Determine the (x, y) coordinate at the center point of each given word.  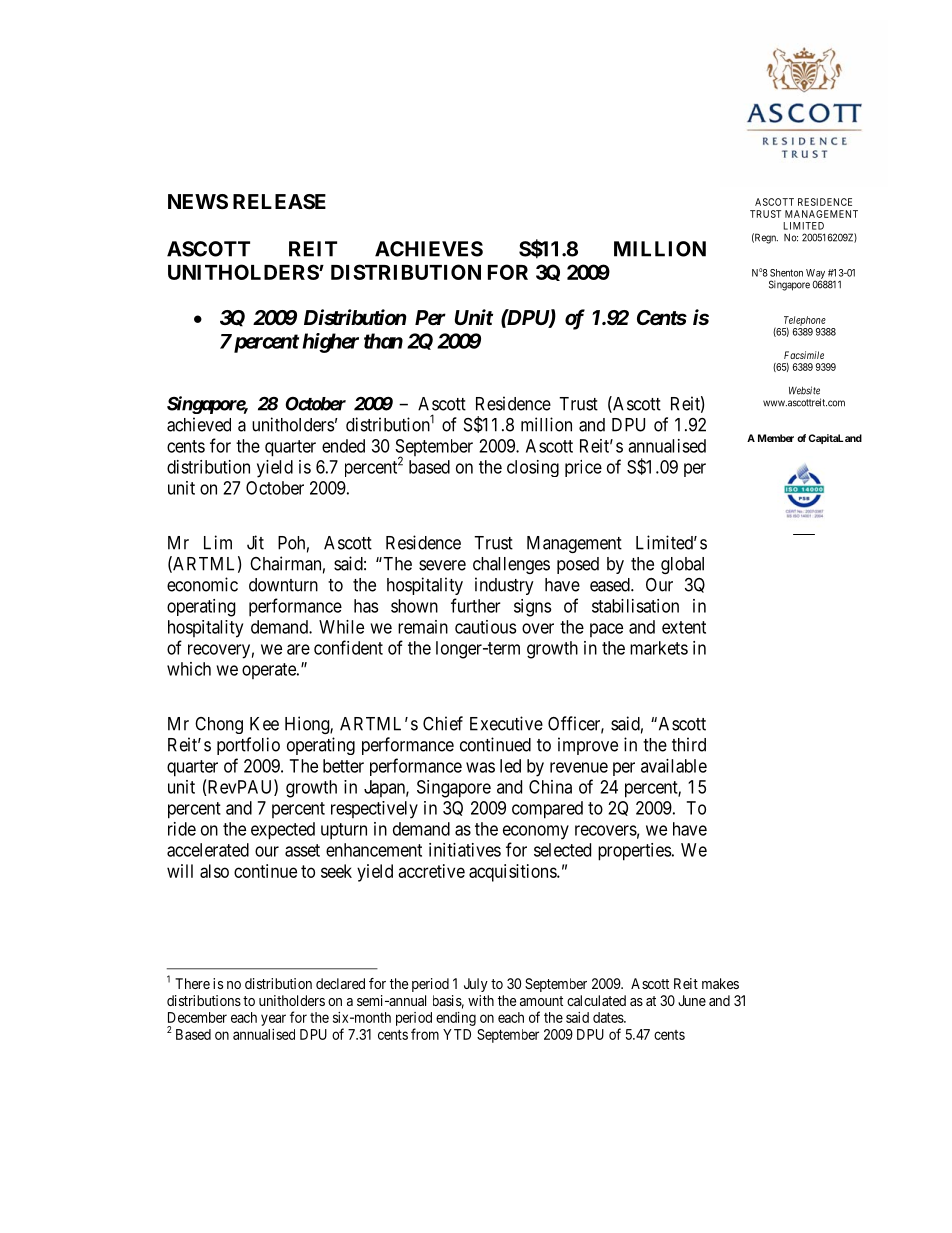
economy (536, 832)
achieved (199, 424)
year (273, 1020)
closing (533, 468)
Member (776, 438)
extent (684, 627)
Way (816, 275)
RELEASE (279, 201)
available (674, 766)
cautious (486, 627)
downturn (283, 585)
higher (330, 343)
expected (283, 831)
